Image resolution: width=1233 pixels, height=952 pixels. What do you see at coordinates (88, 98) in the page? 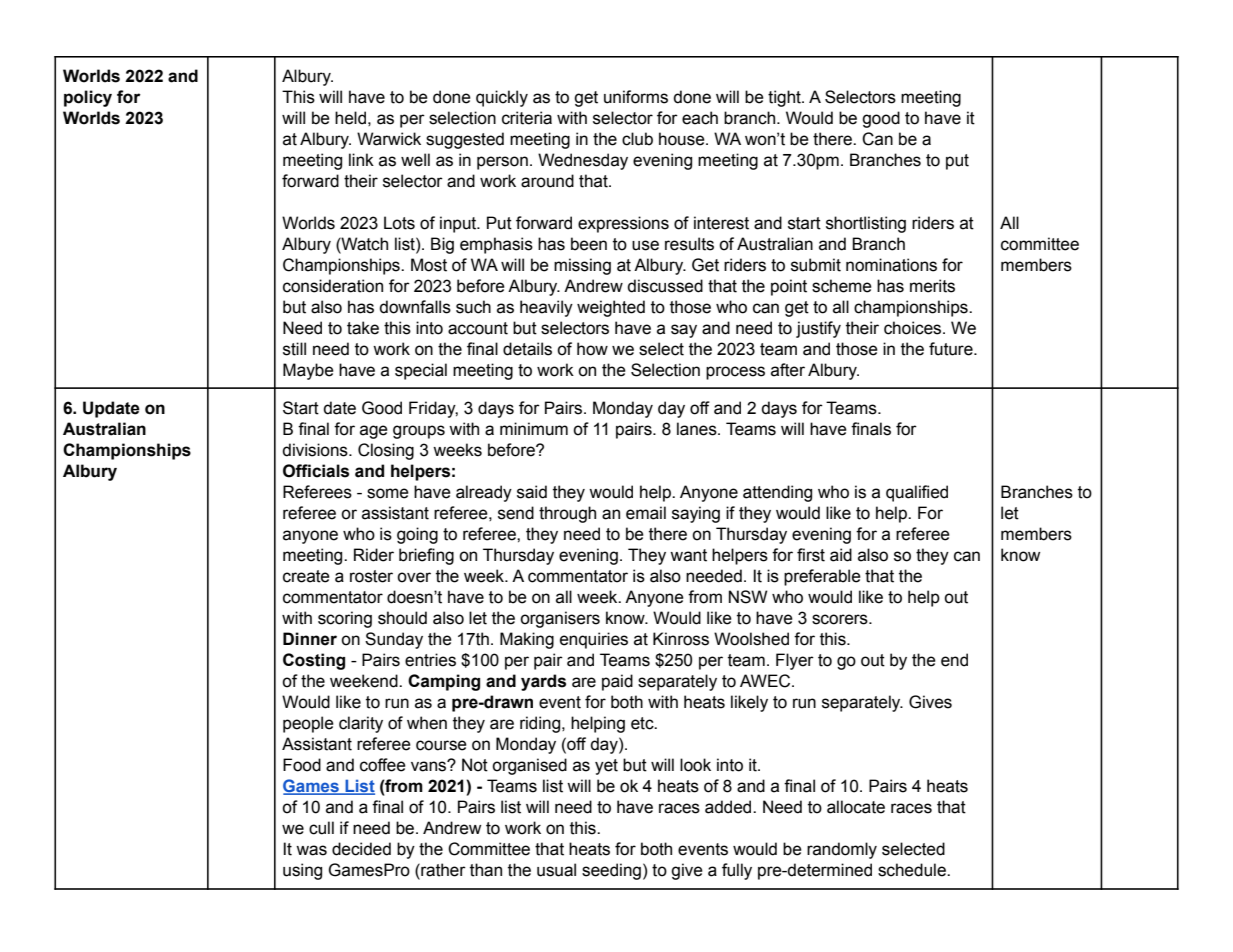
I see `policy` at bounding box center [88, 98].
